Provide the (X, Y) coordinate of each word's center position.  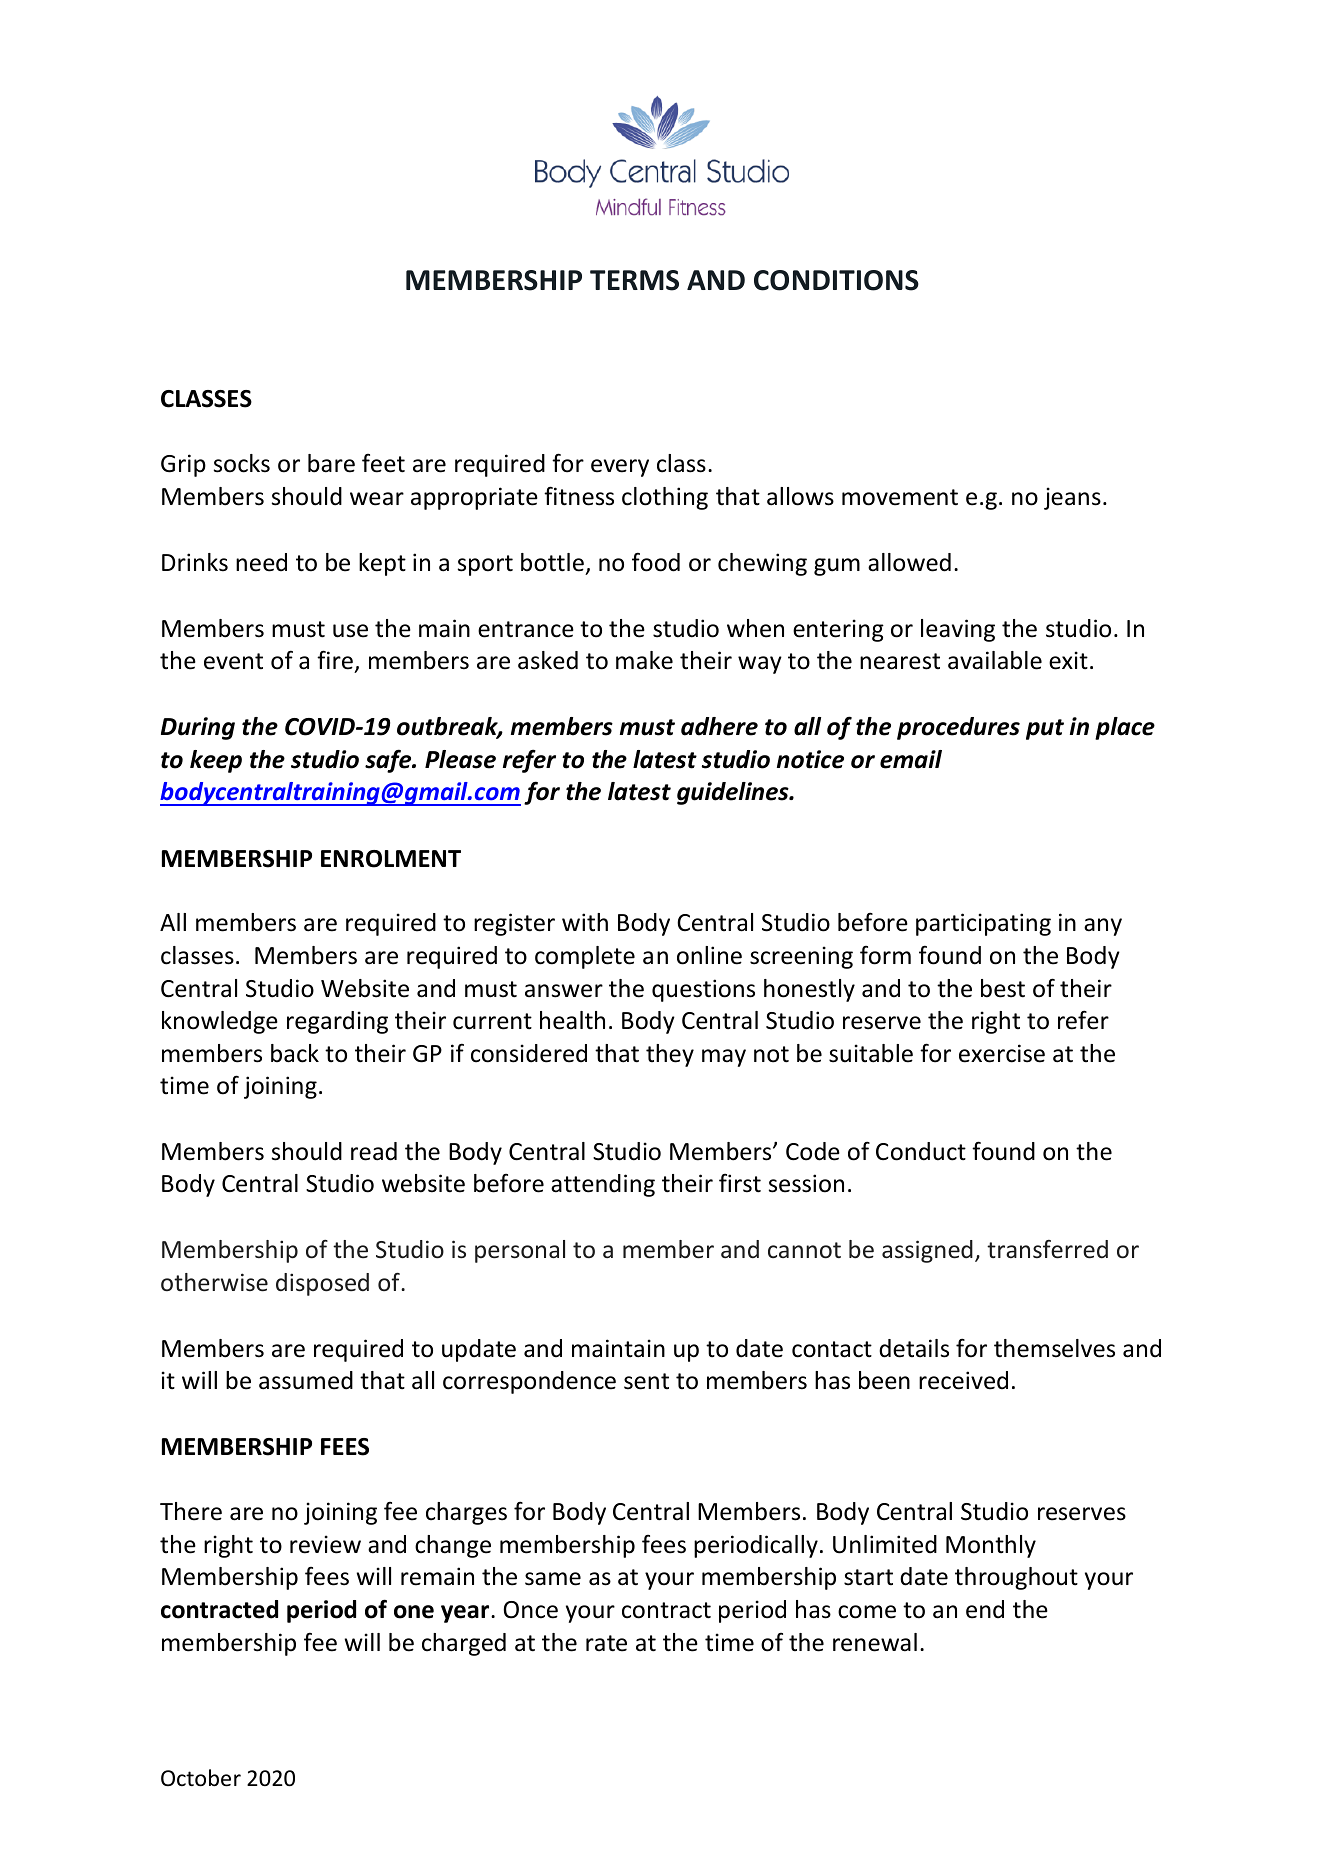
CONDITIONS (836, 280)
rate (606, 1643)
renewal (875, 1642)
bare (331, 463)
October (201, 1778)
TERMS (634, 280)
